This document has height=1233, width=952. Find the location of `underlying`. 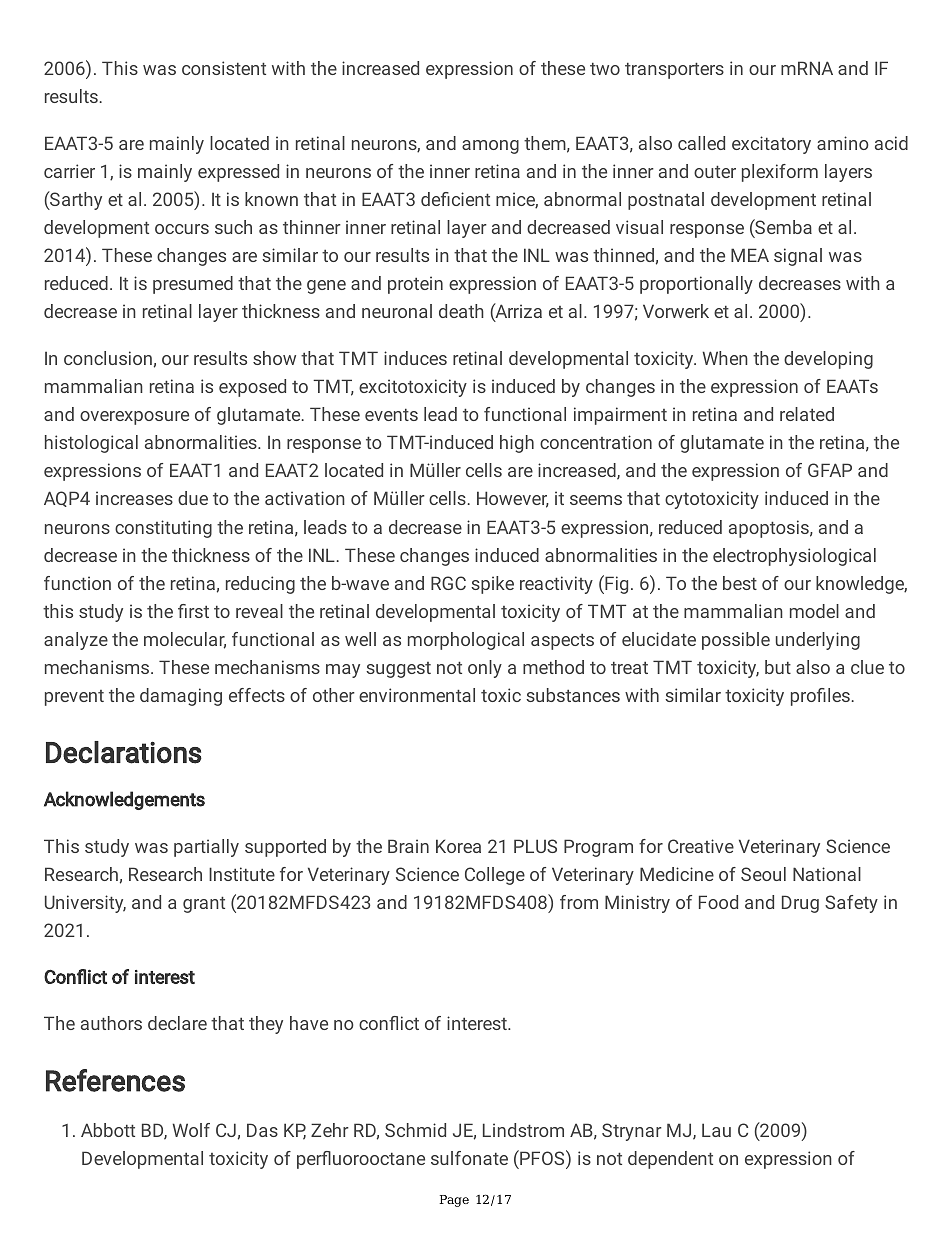

underlying is located at coordinates (818, 641).
